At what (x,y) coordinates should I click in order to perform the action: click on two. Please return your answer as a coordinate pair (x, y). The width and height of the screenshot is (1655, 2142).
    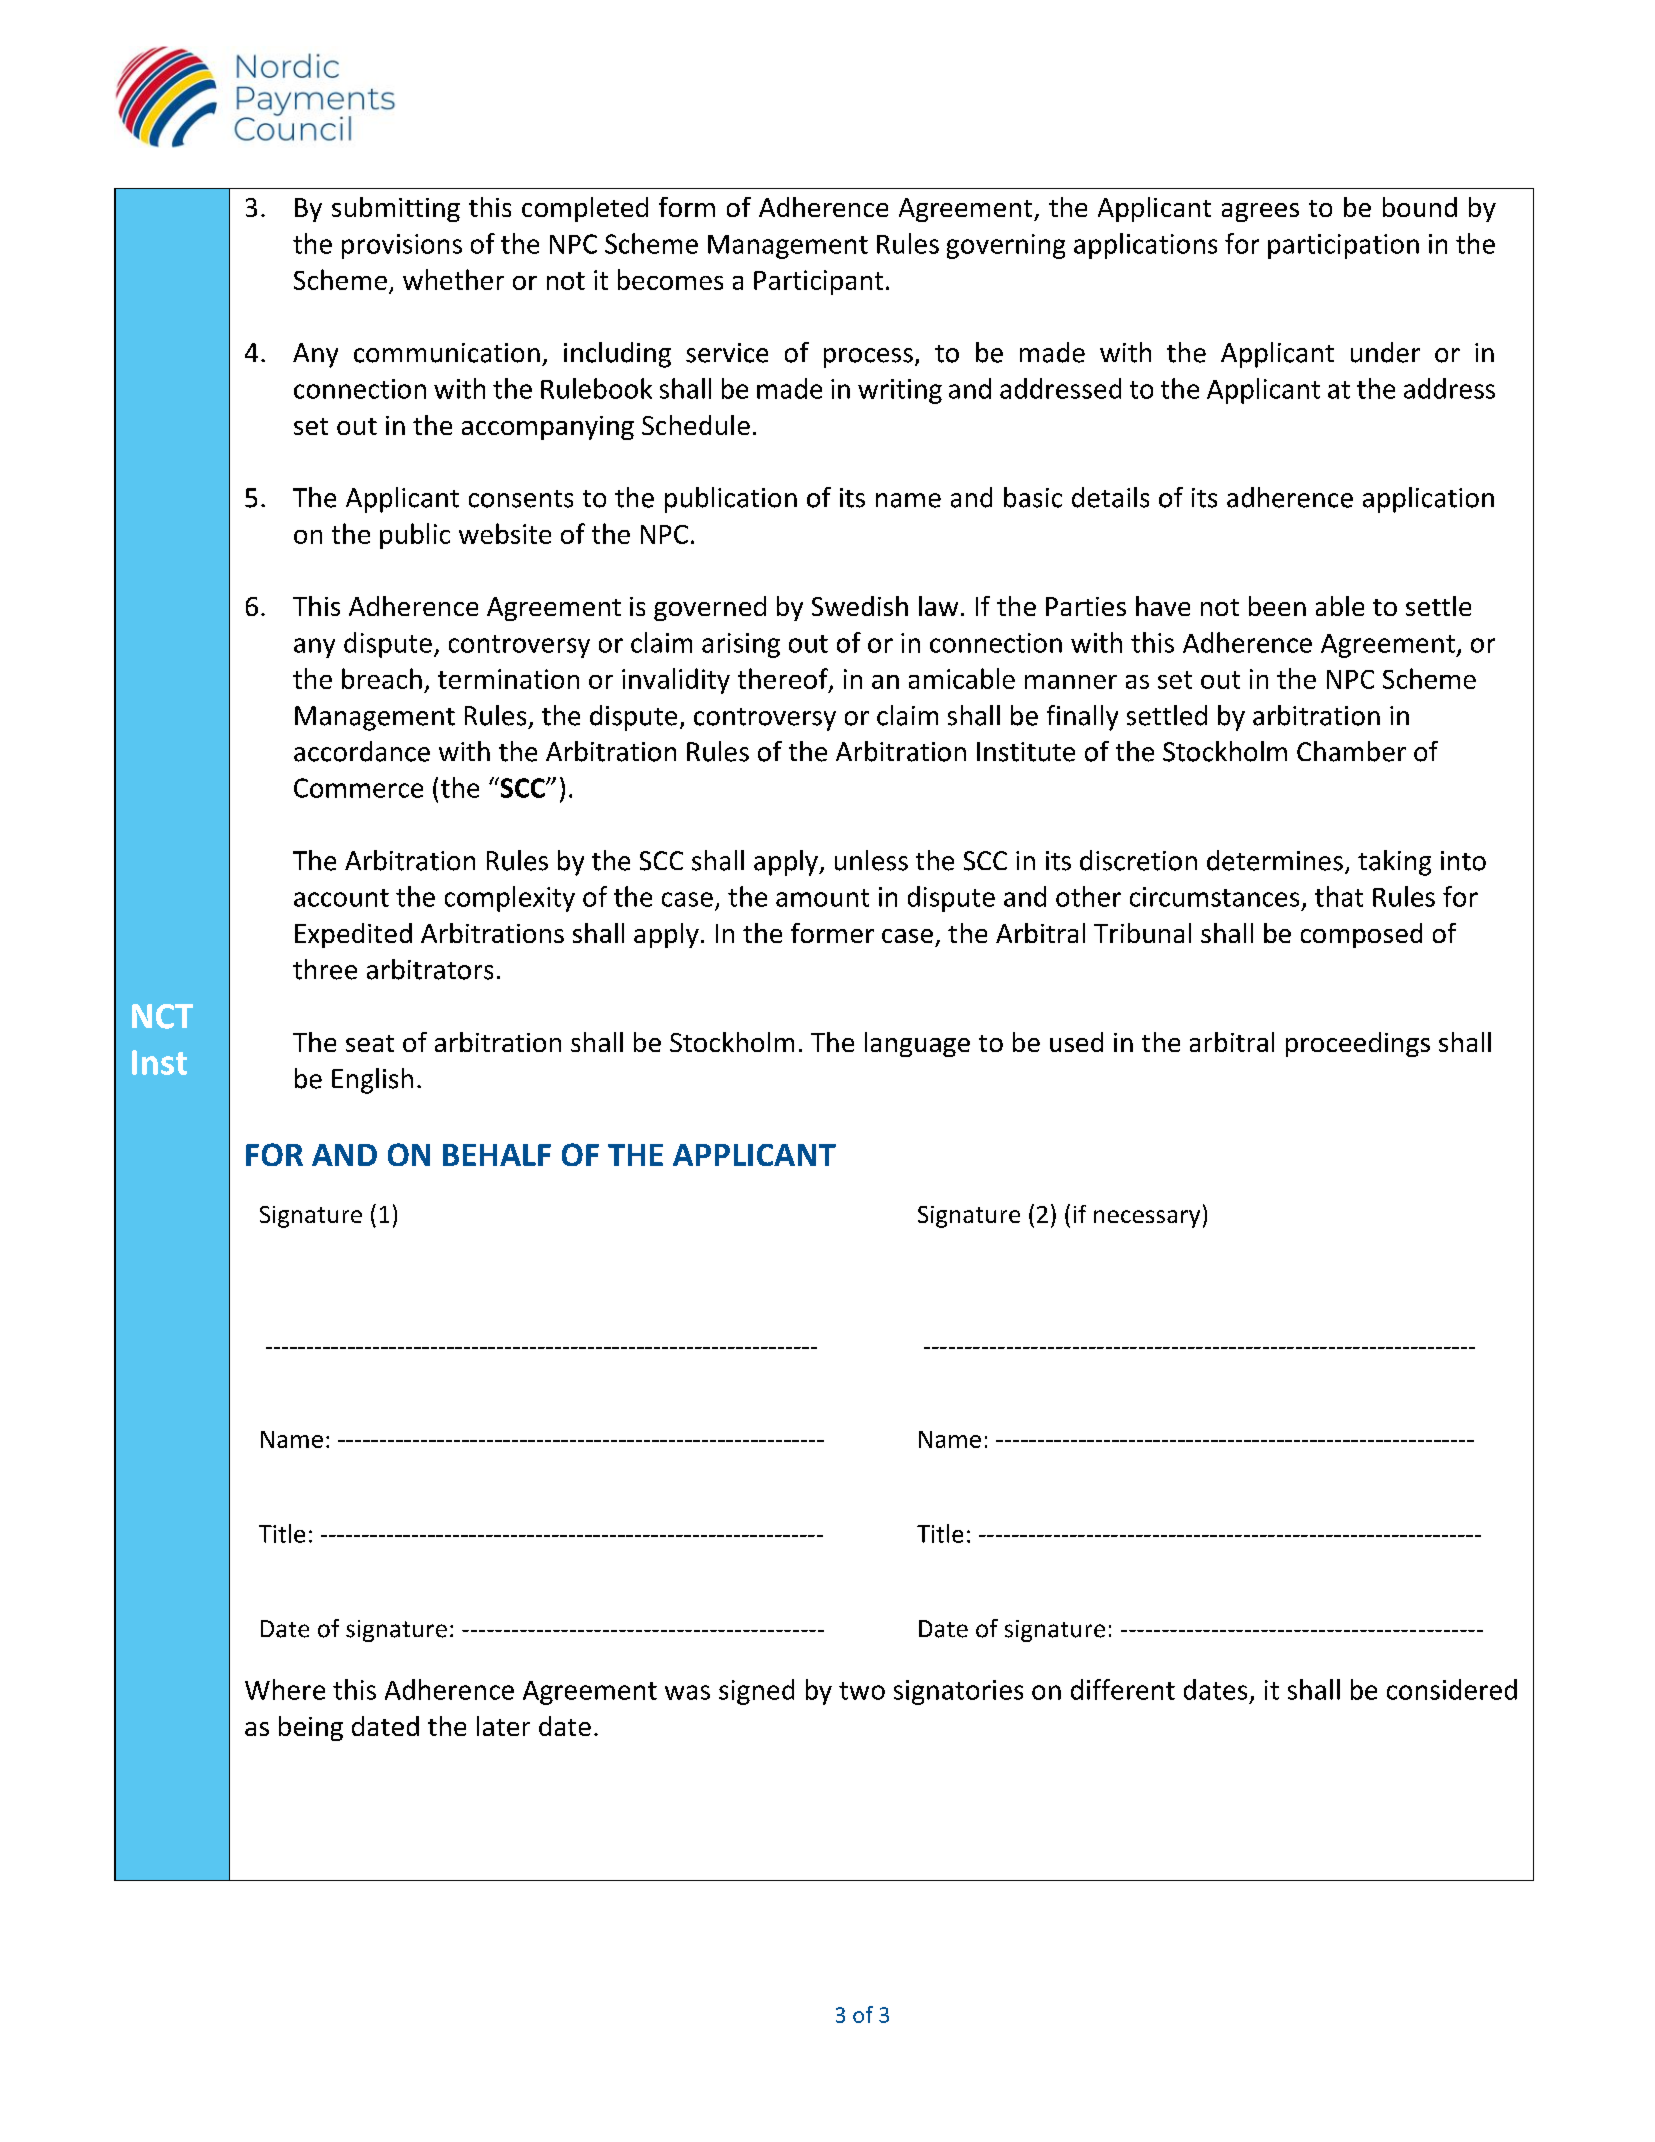
    Looking at the image, I should click on (862, 1691).
